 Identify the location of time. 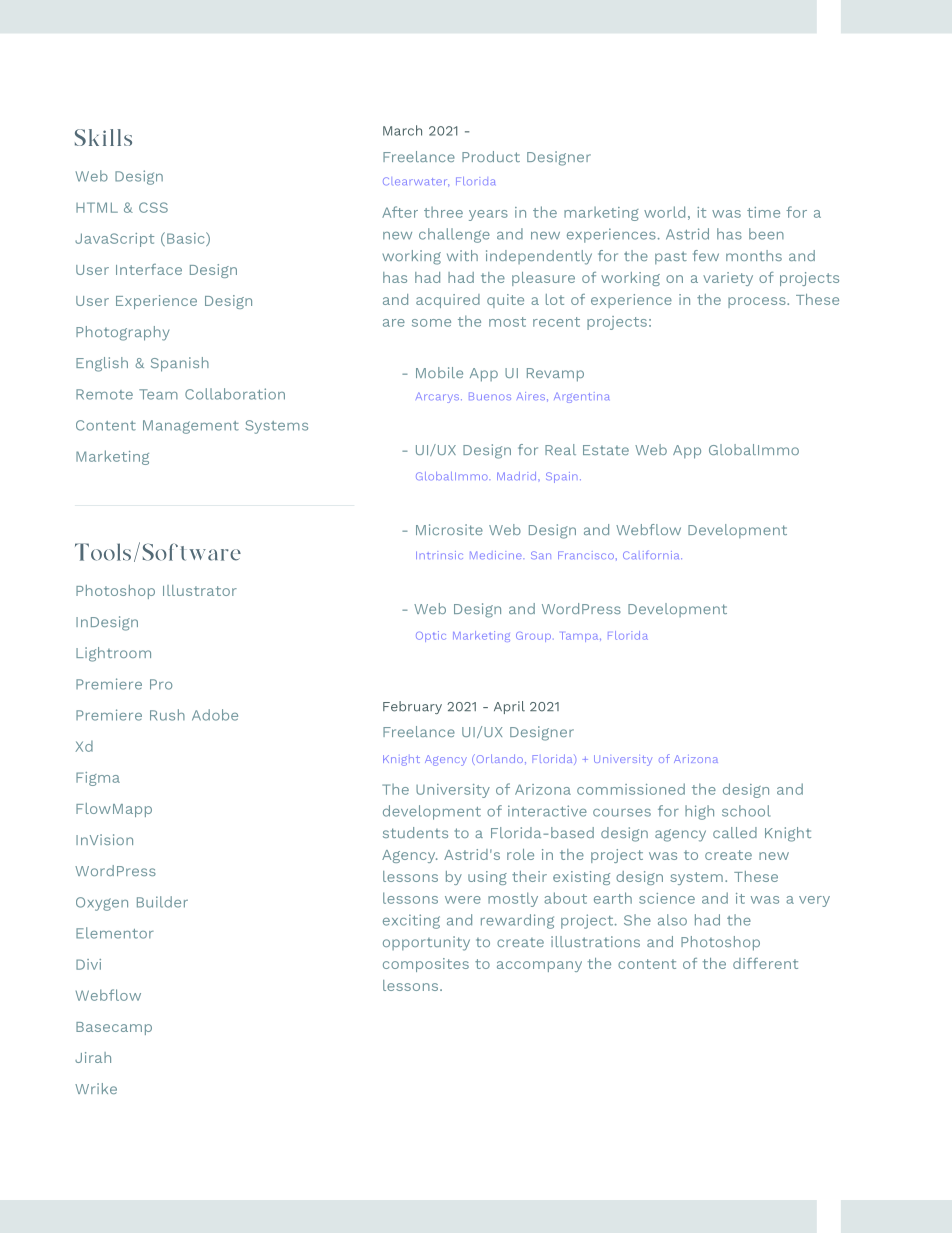
(763, 212).
